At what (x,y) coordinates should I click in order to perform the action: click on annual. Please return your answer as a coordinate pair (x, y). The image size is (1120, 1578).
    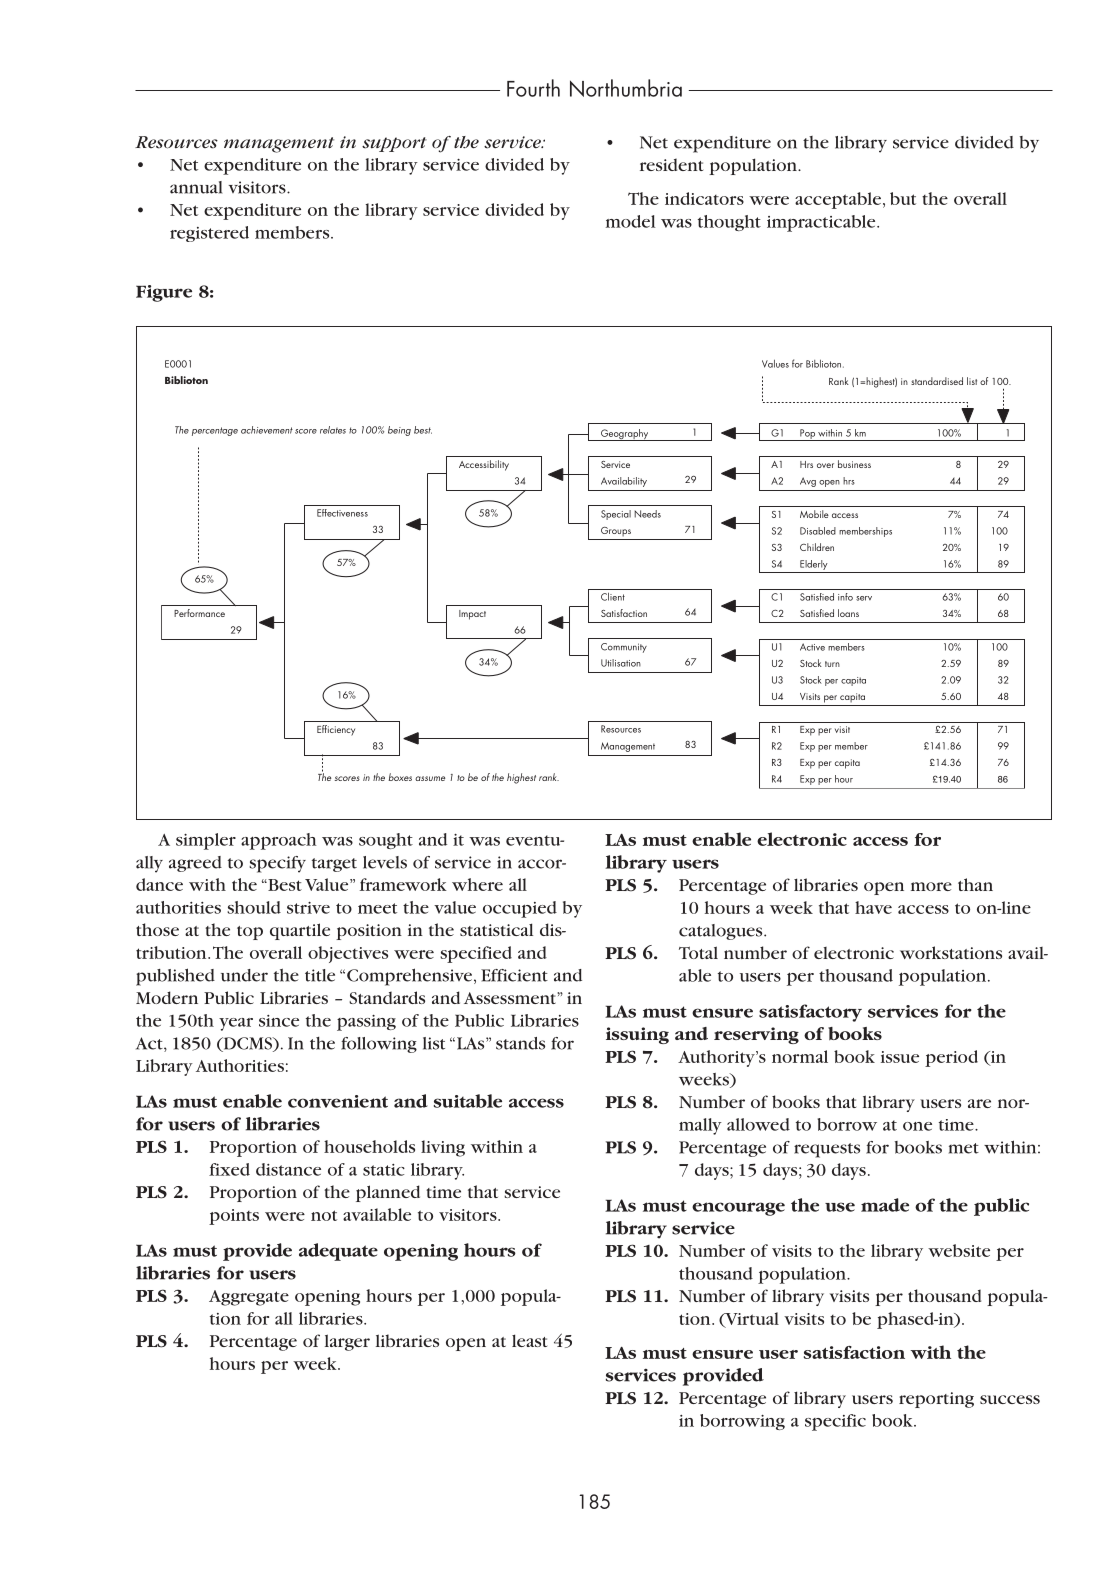
    Looking at the image, I should click on (196, 187).
